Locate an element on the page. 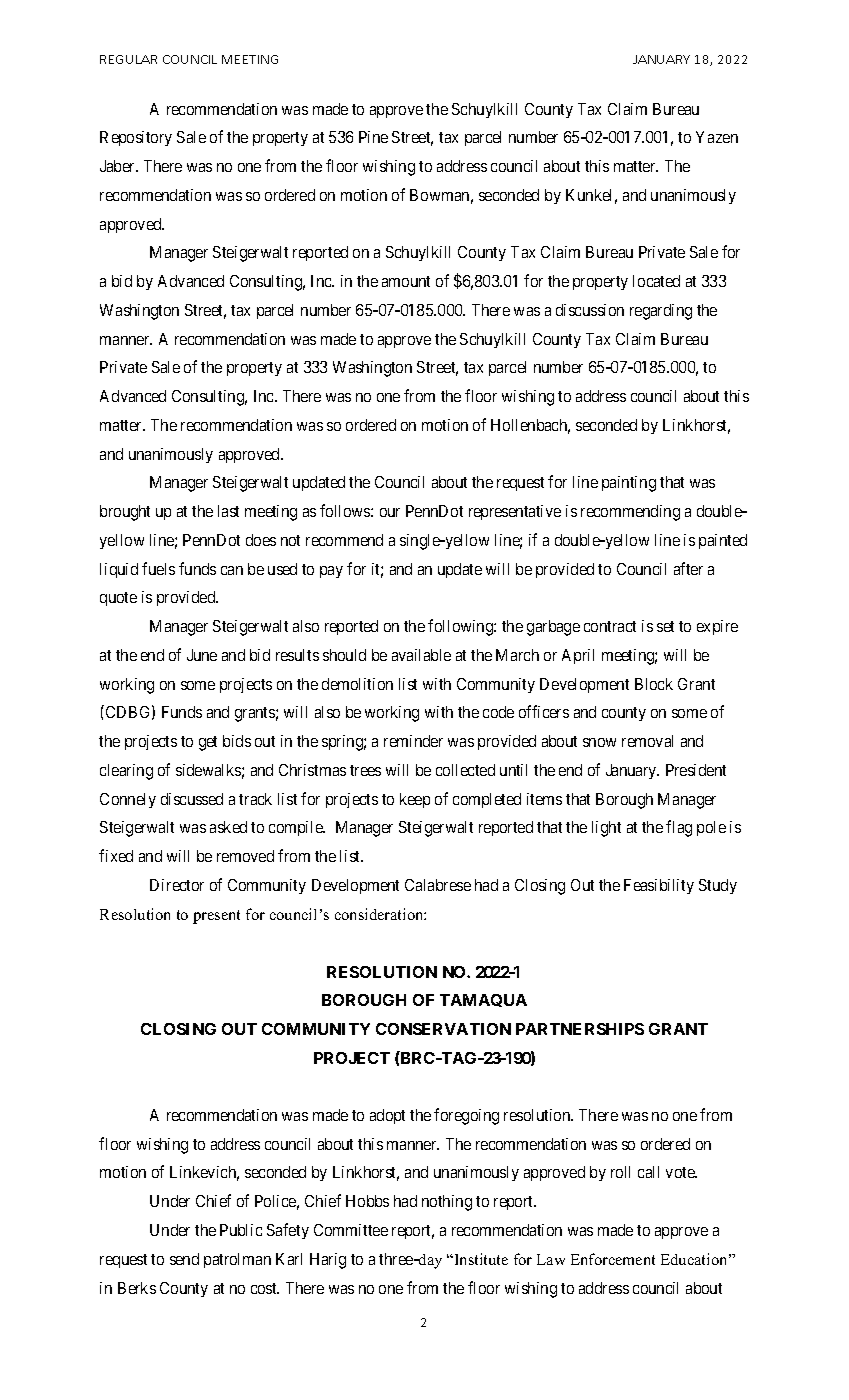 The height and width of the image is (1400, 849). last is located at coordinates (228, 511).
